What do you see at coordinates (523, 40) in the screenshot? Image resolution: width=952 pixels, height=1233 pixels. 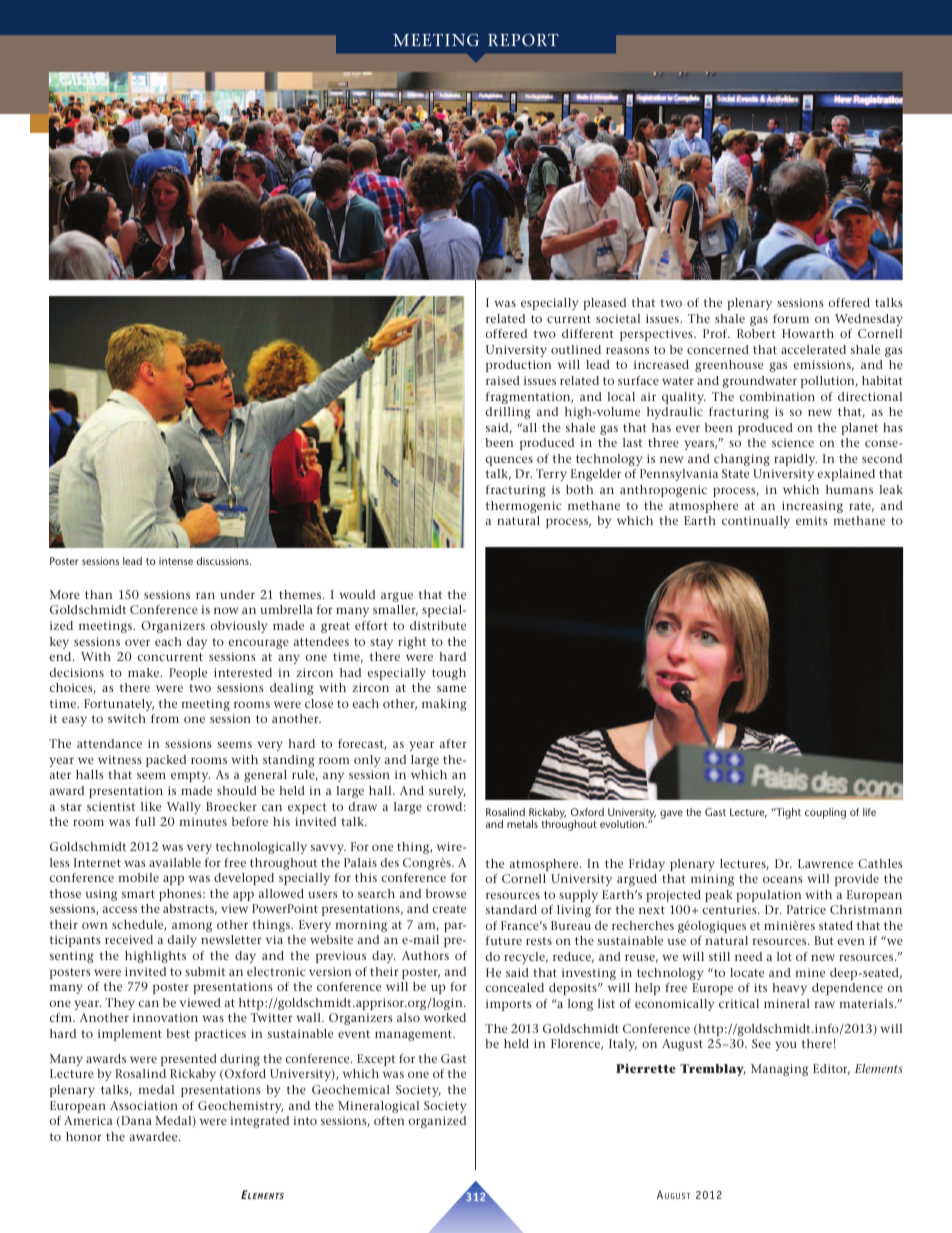 I see `REPORT` at bounding box center [523, 40].
